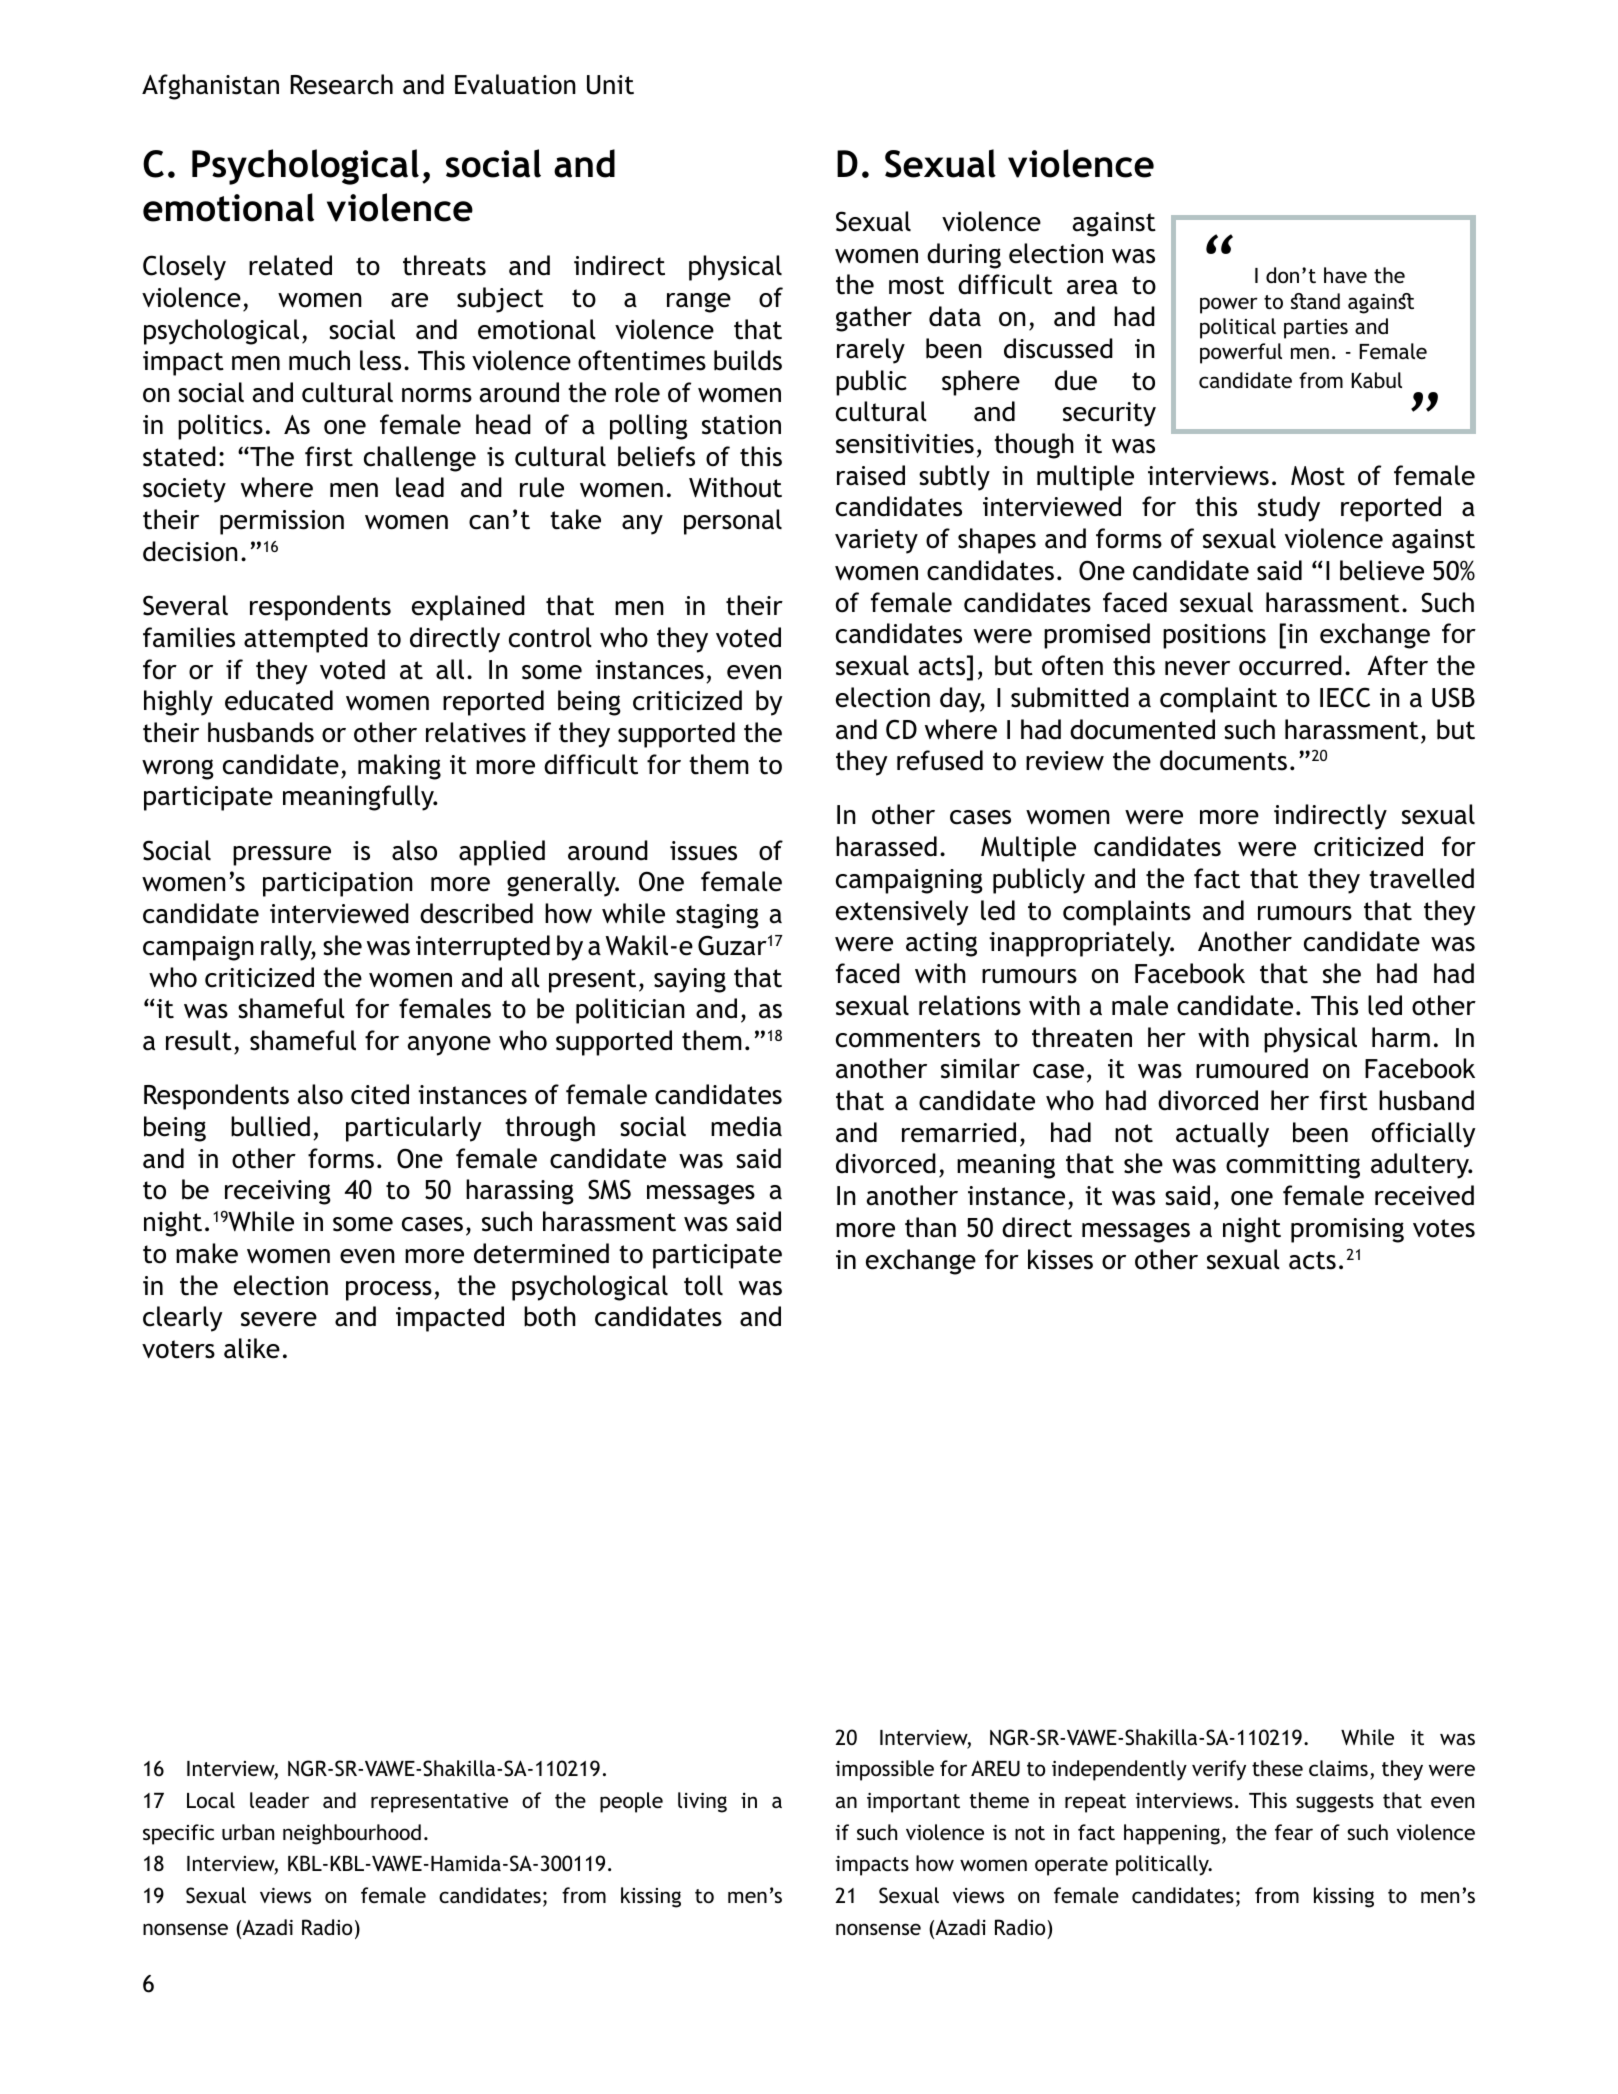 This page has height=2094, width=1618. I want to click on rumoured, so click(1252, 1068).
